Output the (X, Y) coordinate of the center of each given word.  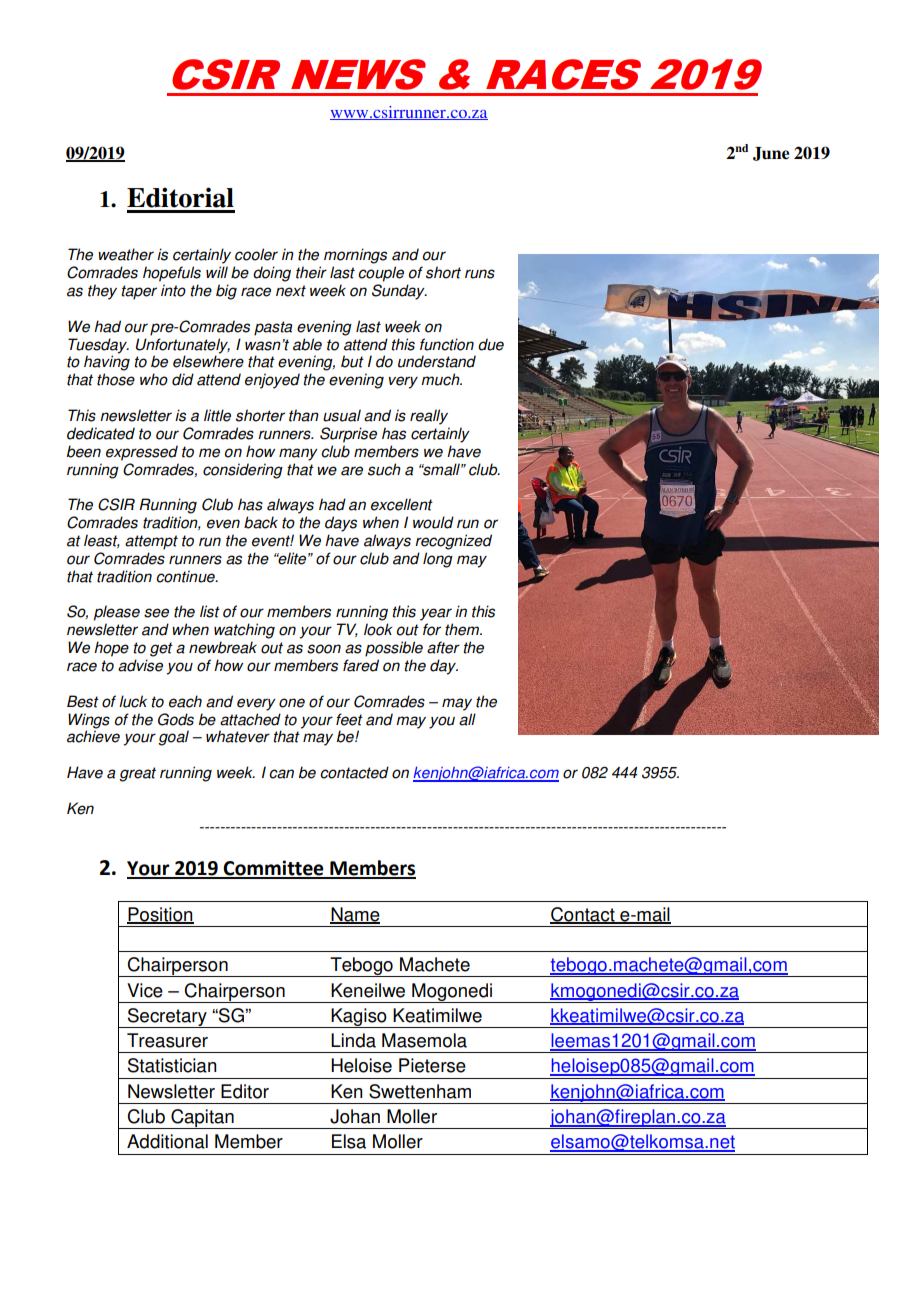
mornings (355, 256)
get (161, 649)
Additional (167, 1141)
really (429, 417)
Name (355, 915)
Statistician (172, 1065)
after (443, 647)
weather (126, 254)
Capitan (202, 1119)
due (491, 344)
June (771, 154)
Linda (353, 1040)
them (463, 629)
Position (160, 915)
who (154, 379)
